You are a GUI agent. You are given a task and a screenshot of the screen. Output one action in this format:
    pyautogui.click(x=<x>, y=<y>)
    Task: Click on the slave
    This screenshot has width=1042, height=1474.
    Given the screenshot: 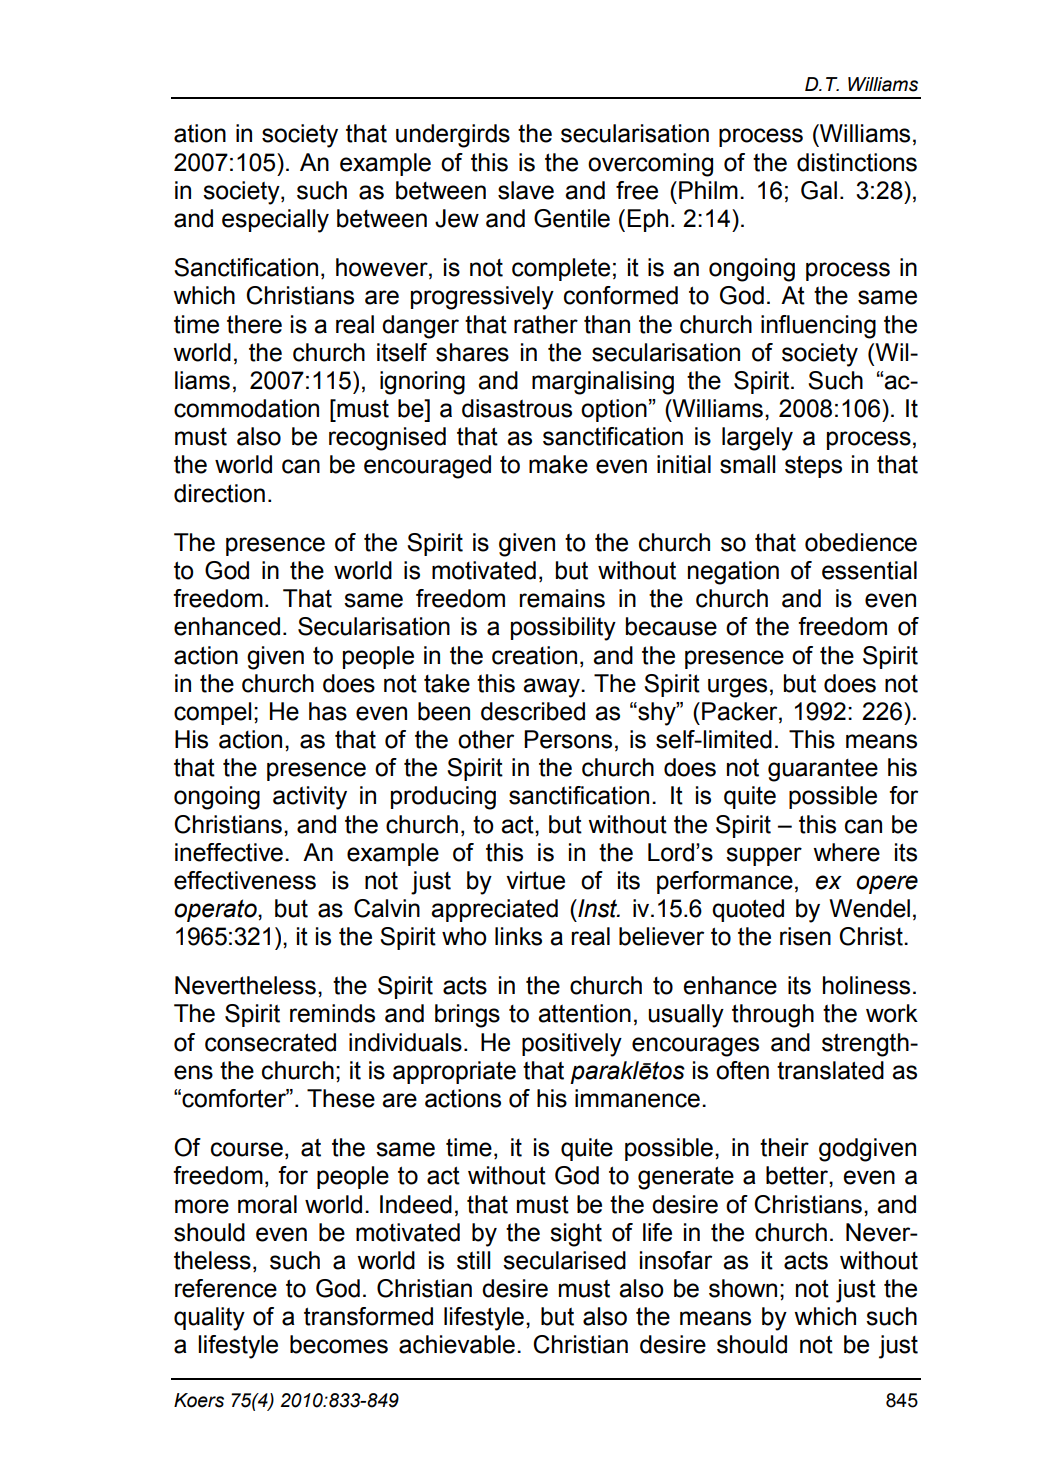 What is the action you would take?
    pyautogui.click(x=526, y=190)
